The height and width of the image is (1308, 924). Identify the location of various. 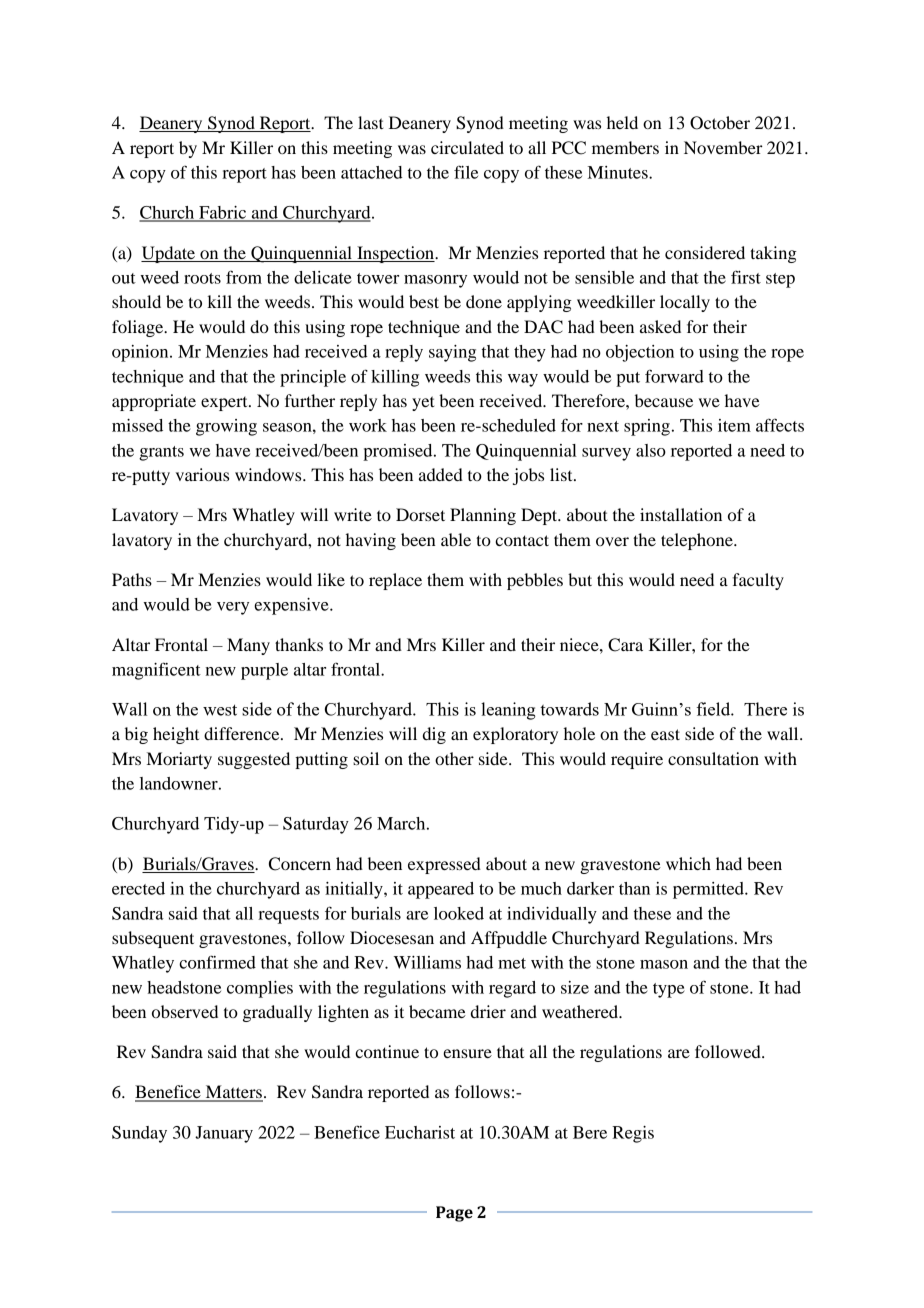
(202, 474).
